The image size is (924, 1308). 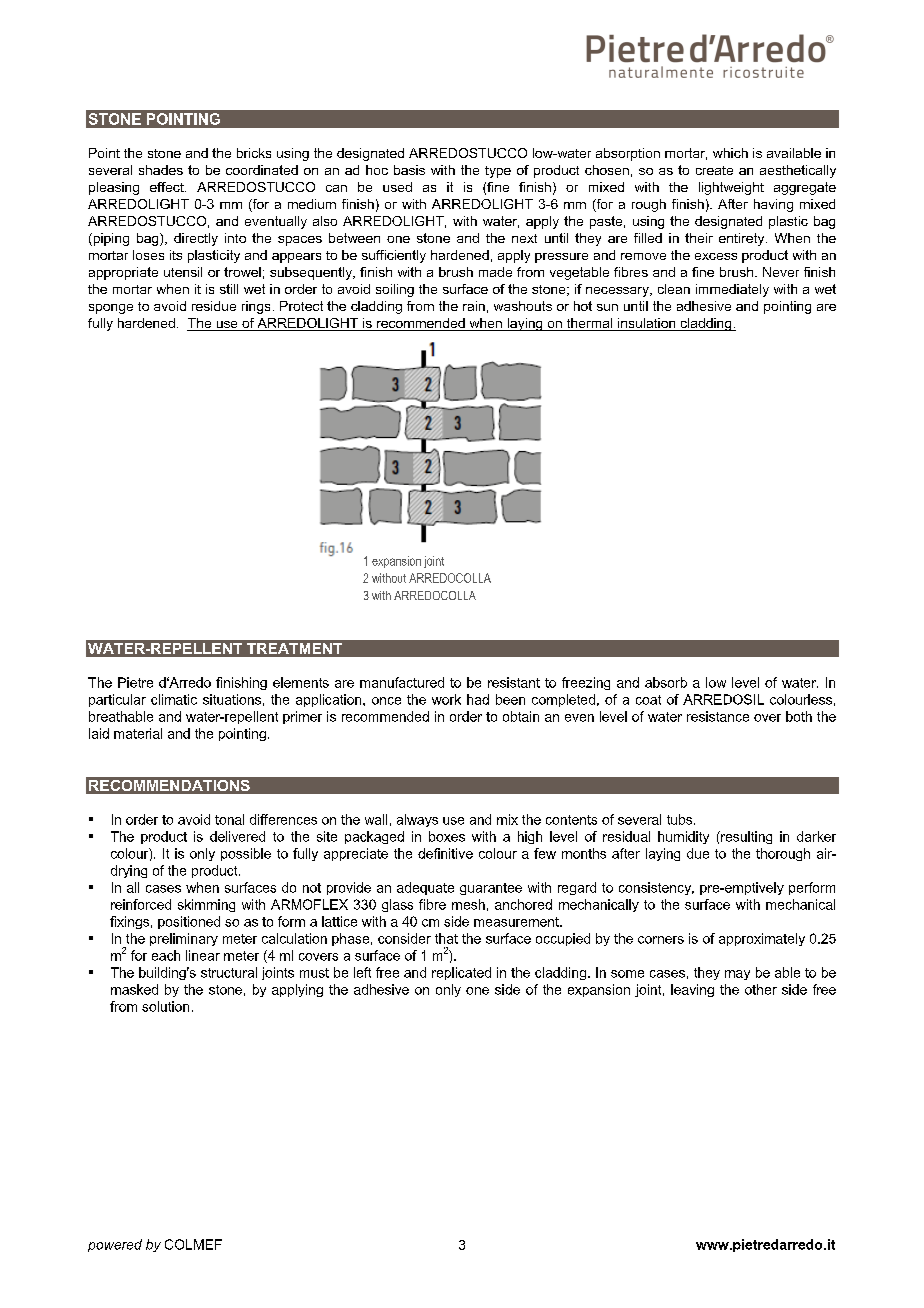 I want to click on absorb, so click(x=666, y=682).
